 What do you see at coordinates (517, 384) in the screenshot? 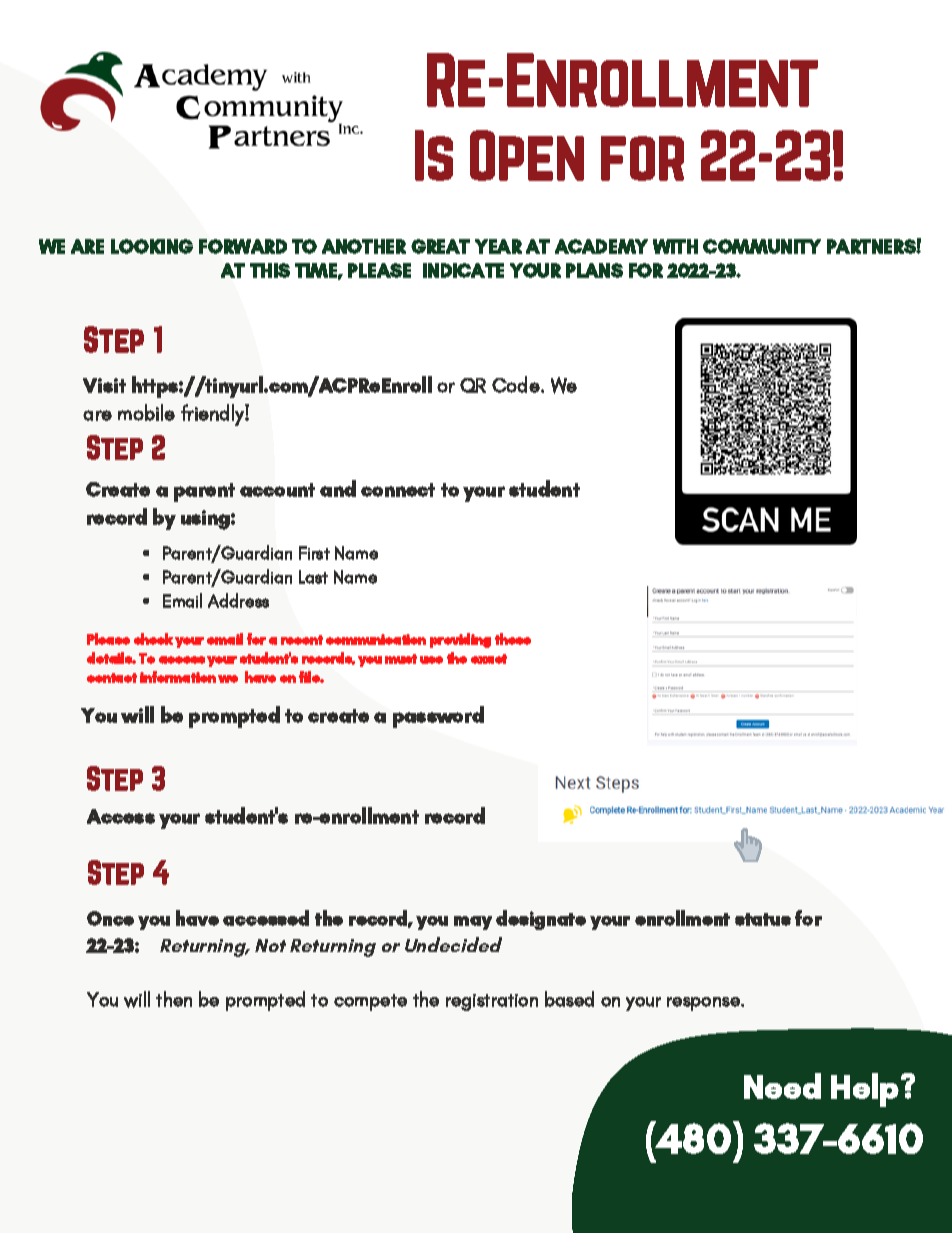
I see `Code` at bounding box center [517, 384].
